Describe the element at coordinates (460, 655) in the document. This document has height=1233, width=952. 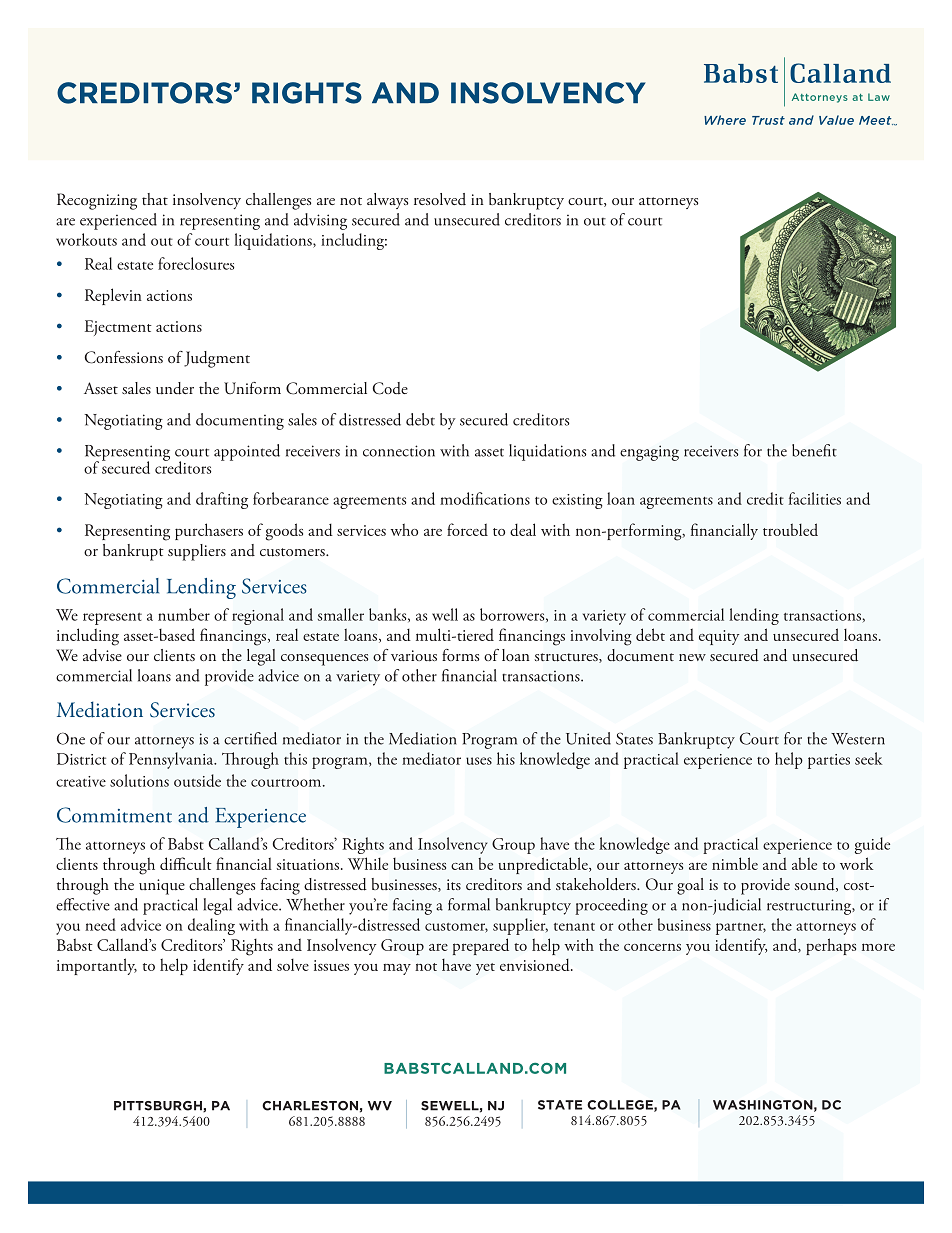
I see `forms` at that location.
